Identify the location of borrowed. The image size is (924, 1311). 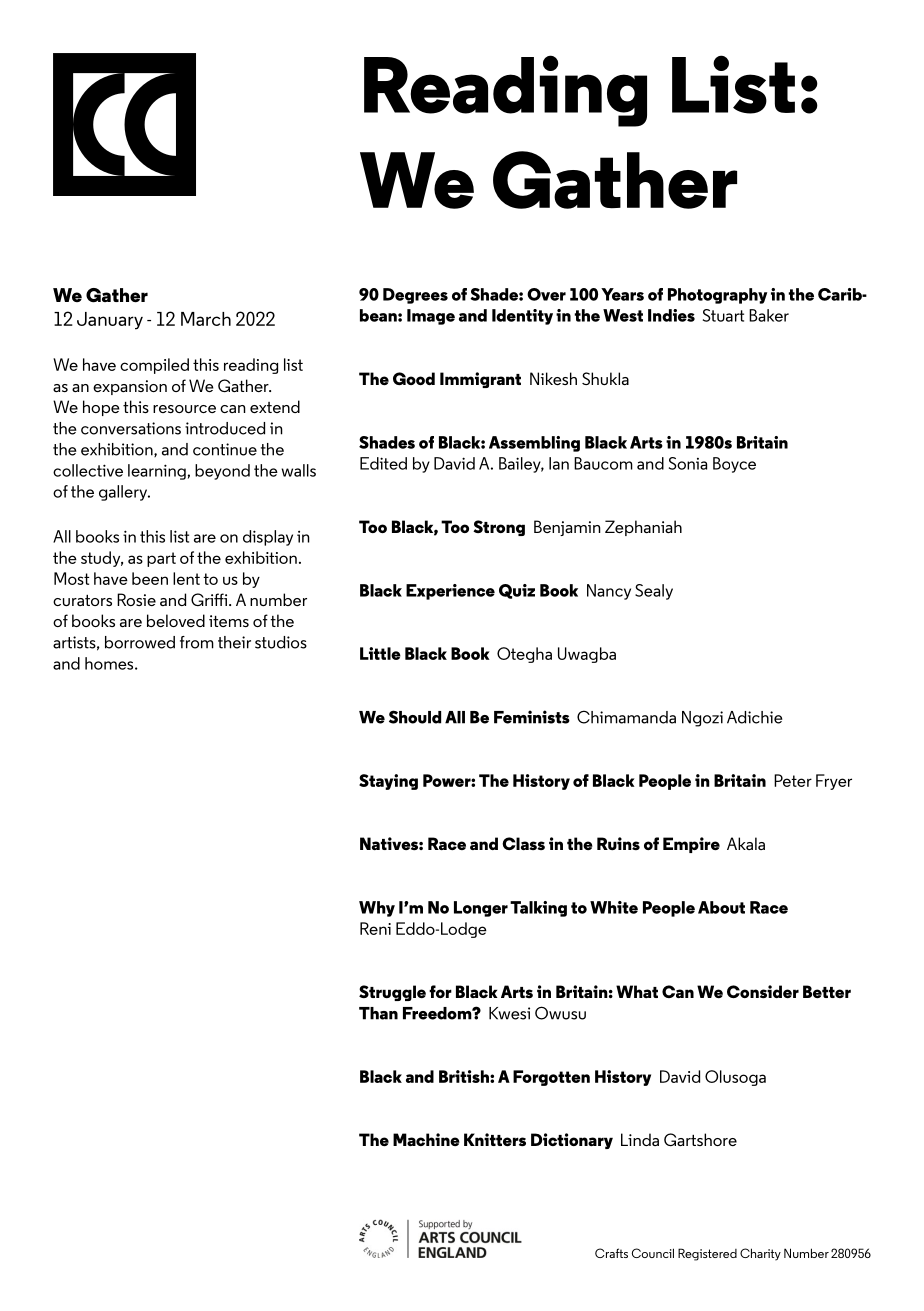
(140, 642).
